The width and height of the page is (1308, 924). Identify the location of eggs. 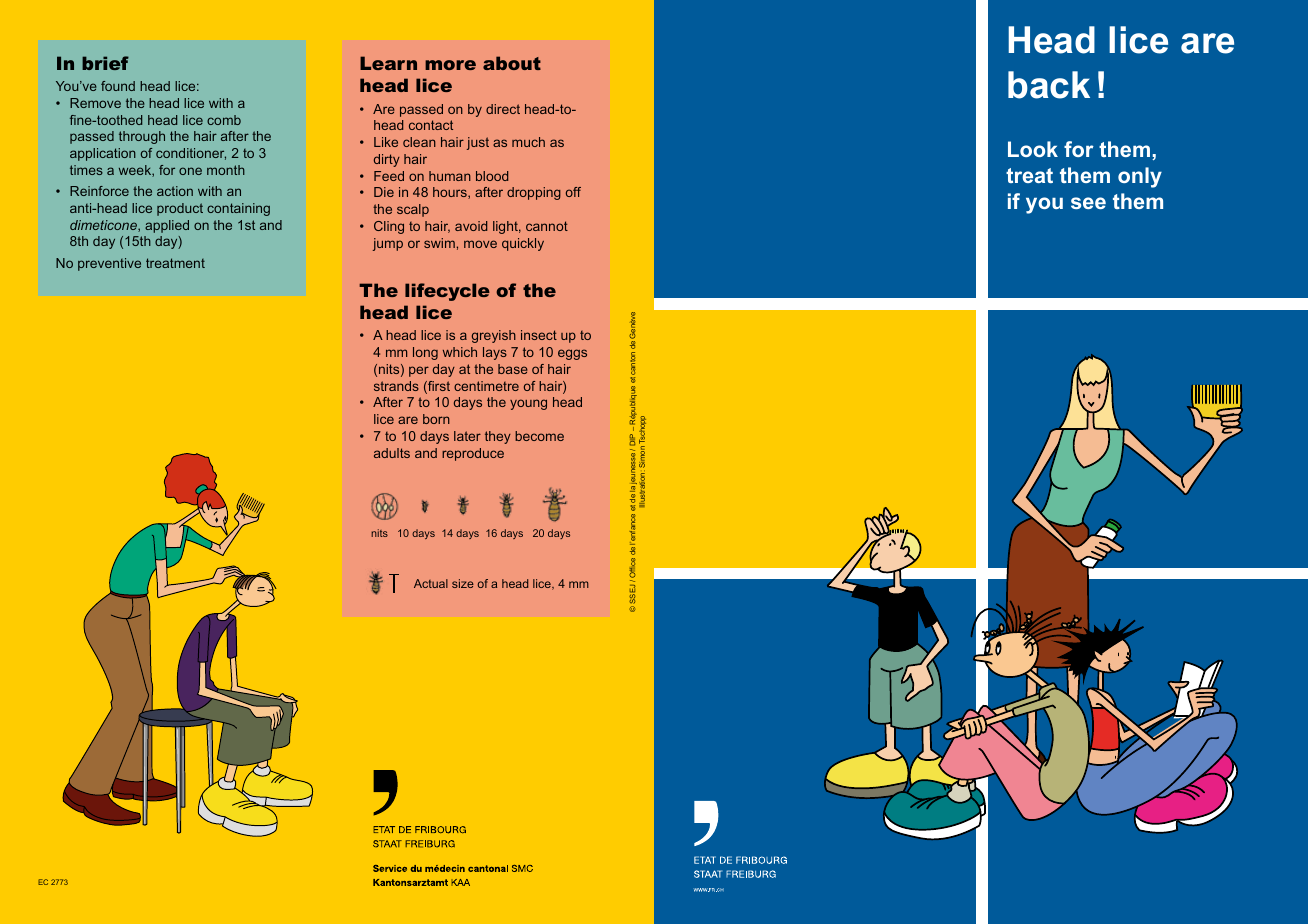
(572, 354).
